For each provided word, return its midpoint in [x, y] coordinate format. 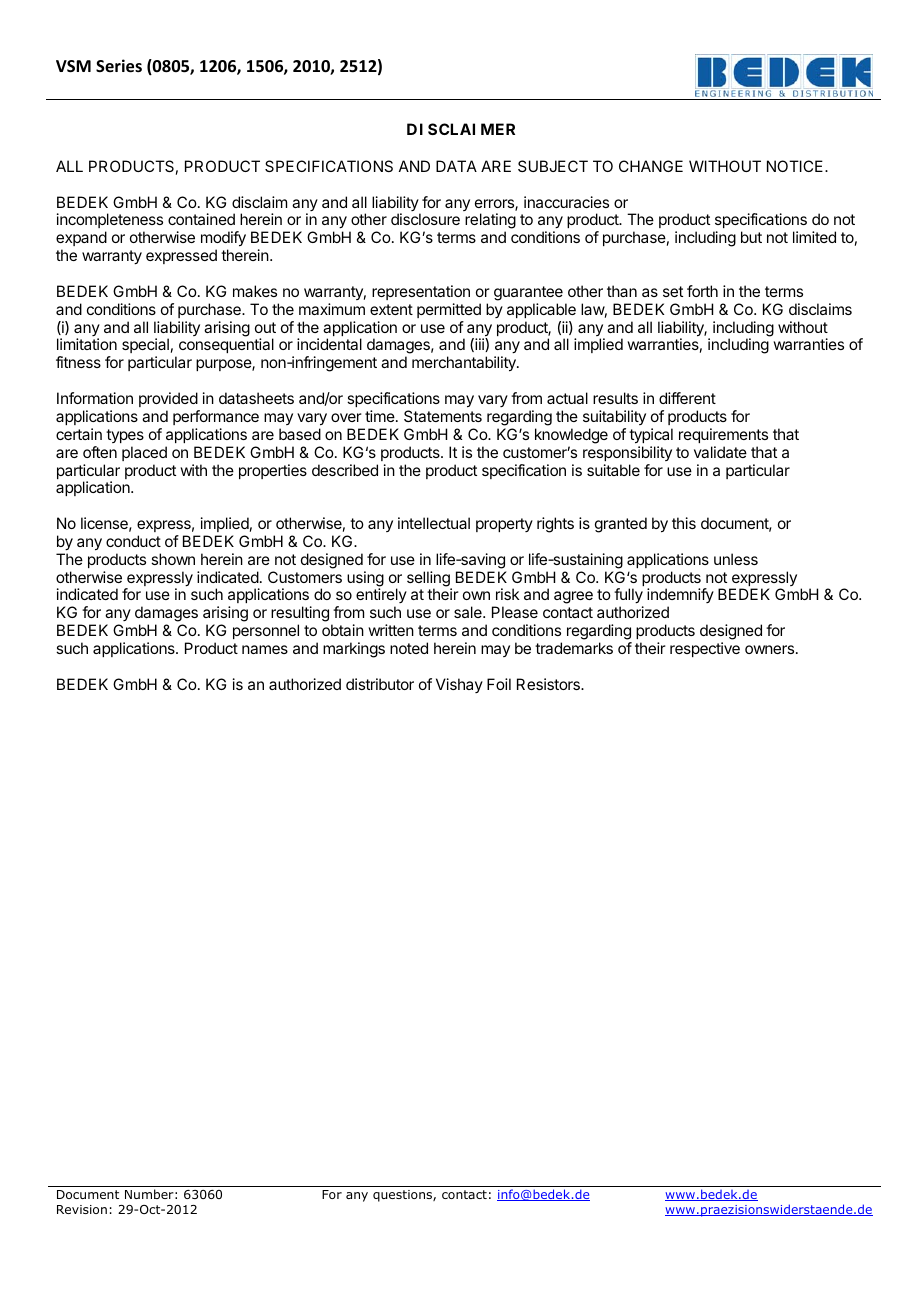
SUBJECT [553, 166]
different [687, 398]
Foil [499, 684]
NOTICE [796, 166]
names [265, 649]
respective [705, 649]
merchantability [465, 364]
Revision [82, 1209]
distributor [380, 684]
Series [119, 66]
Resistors [549, 684]
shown [173, 559]
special [145, 347]
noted [409, 648]
